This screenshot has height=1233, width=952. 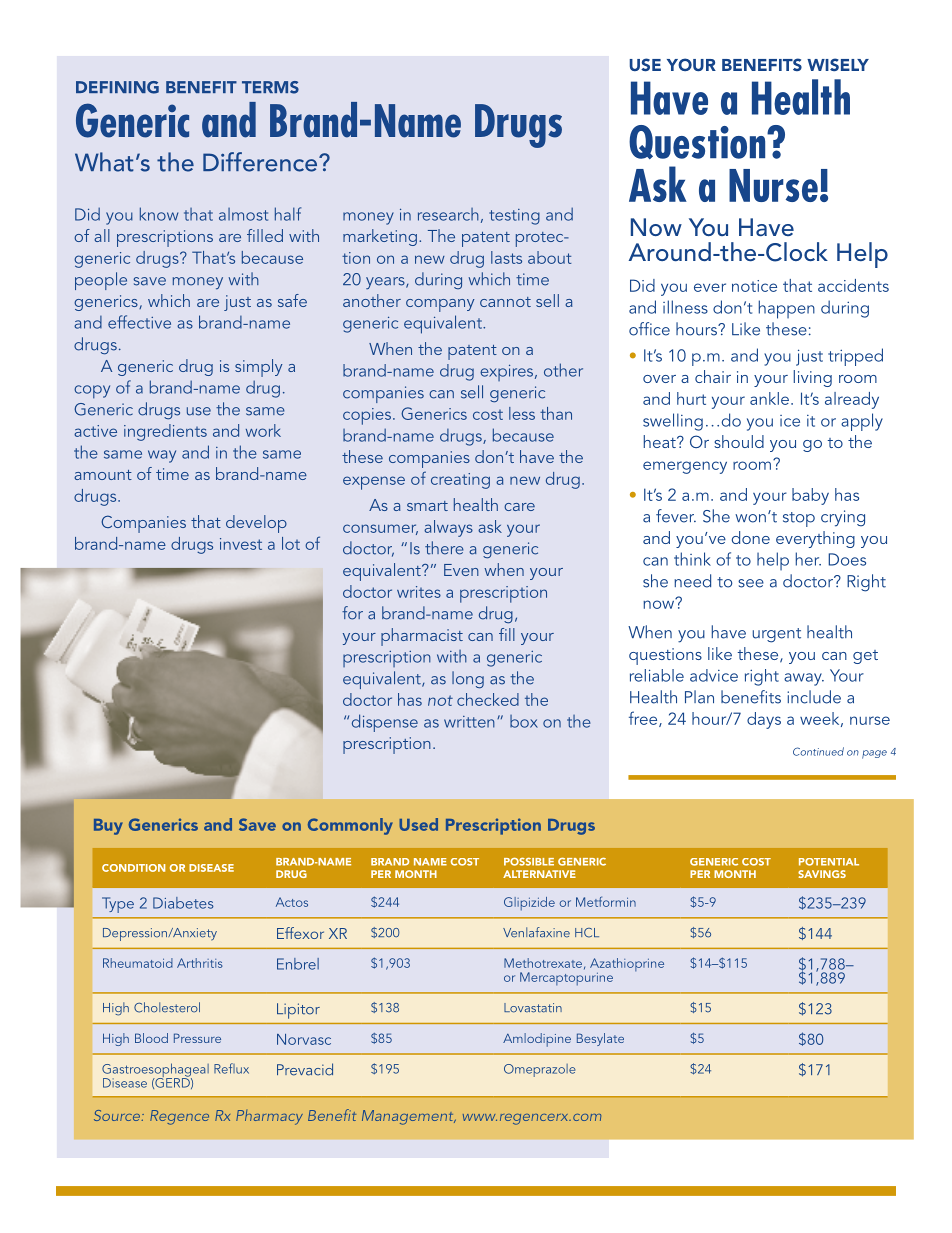 What do you see at coordinates (117, 87) in the screenshot?
I see `DEFINING` at bounding box center [117, 87].
